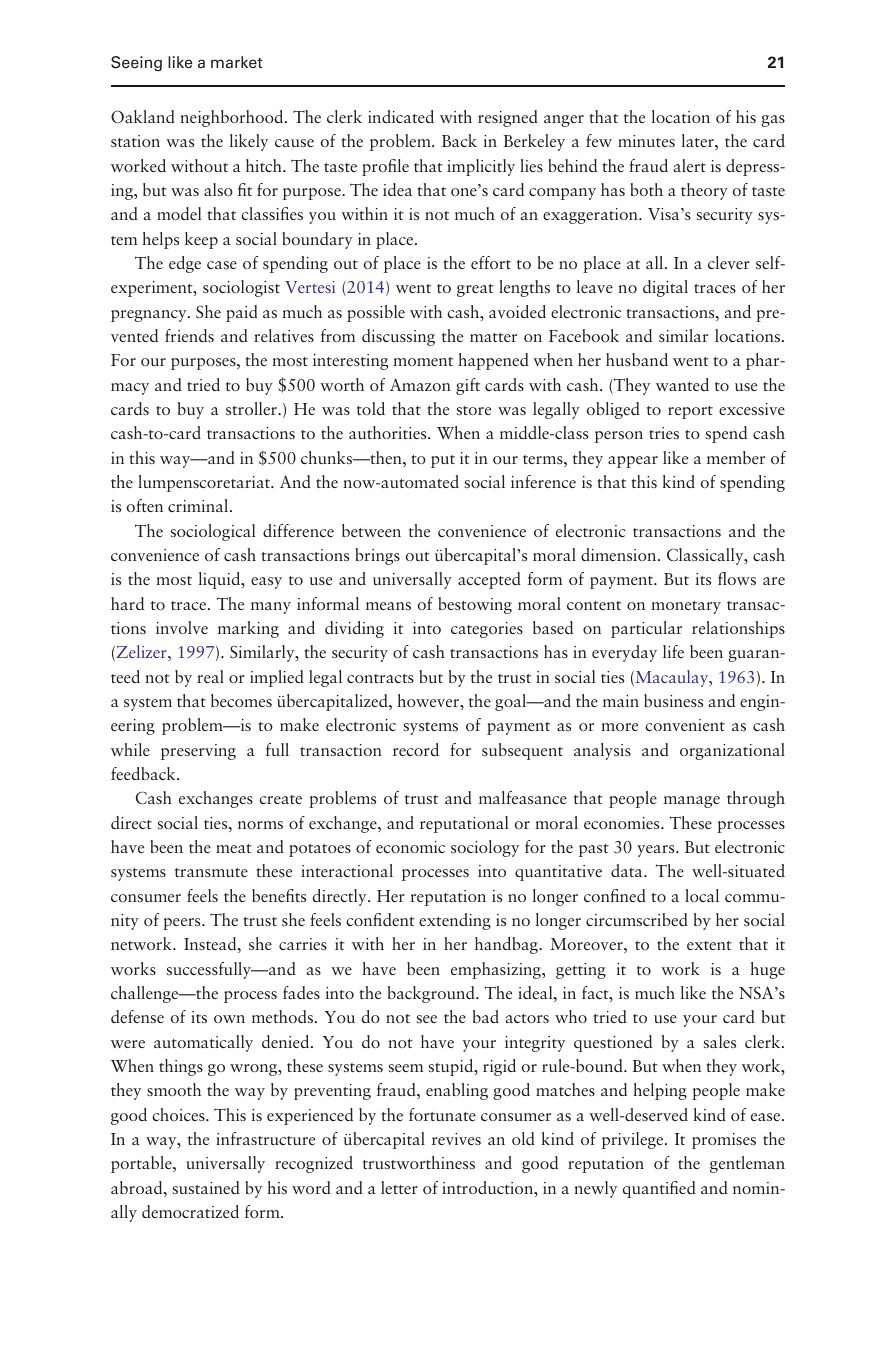  Describe the element at coordinates (474, 410) in the image. I see `store` at that location.
